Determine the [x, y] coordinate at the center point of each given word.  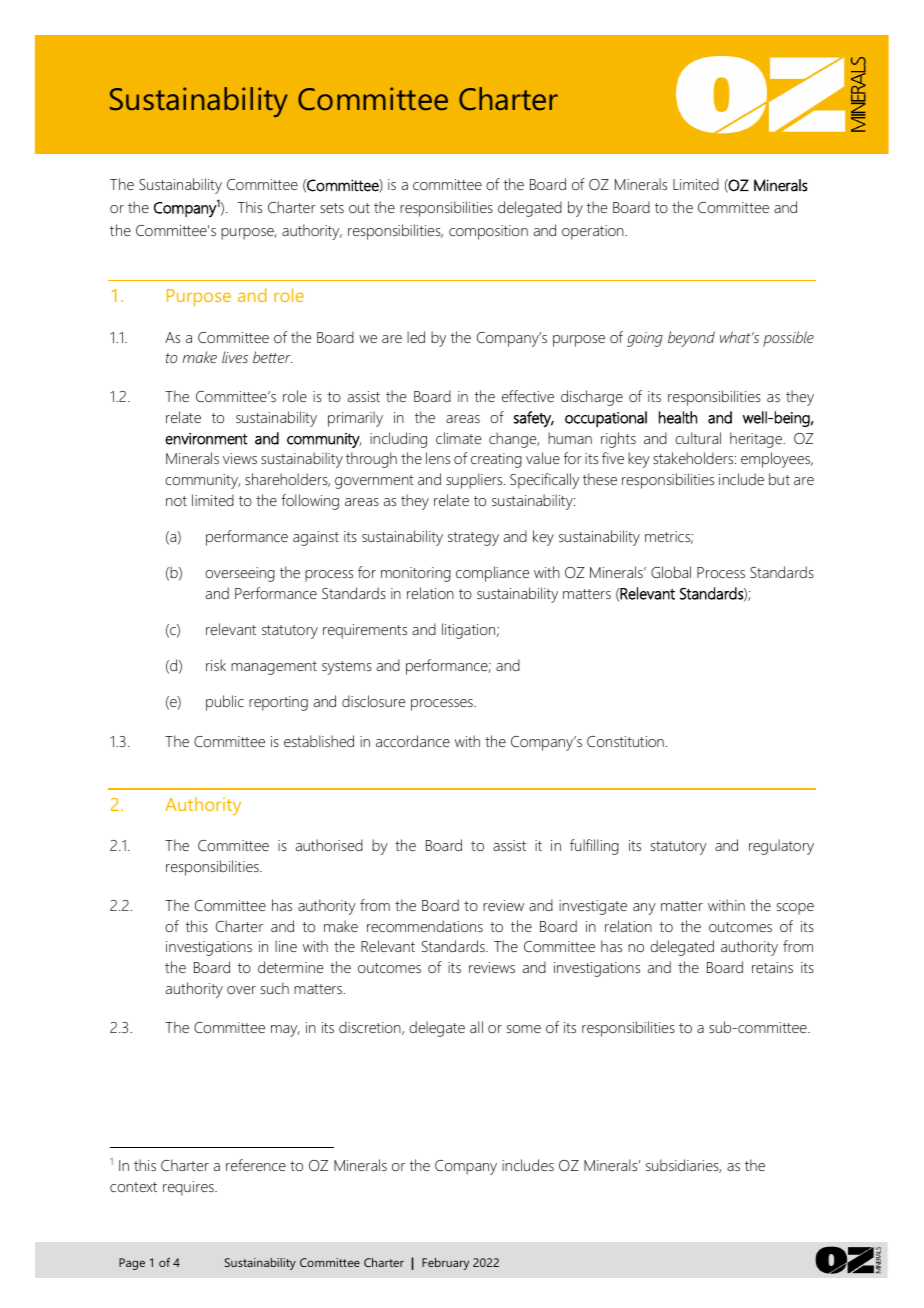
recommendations [425, 926]
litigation [470, 631]
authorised [329, 845]
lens [438, 458]
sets [332, 208]
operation [594, 232]
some [524, 1029]
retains [772, 967]
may [285, 1031]
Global [671, 572]
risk [216, 665]
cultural [698, 438]
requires [189, 1188]
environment [206, 439]
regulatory [781, 847]
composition [488, 232]
